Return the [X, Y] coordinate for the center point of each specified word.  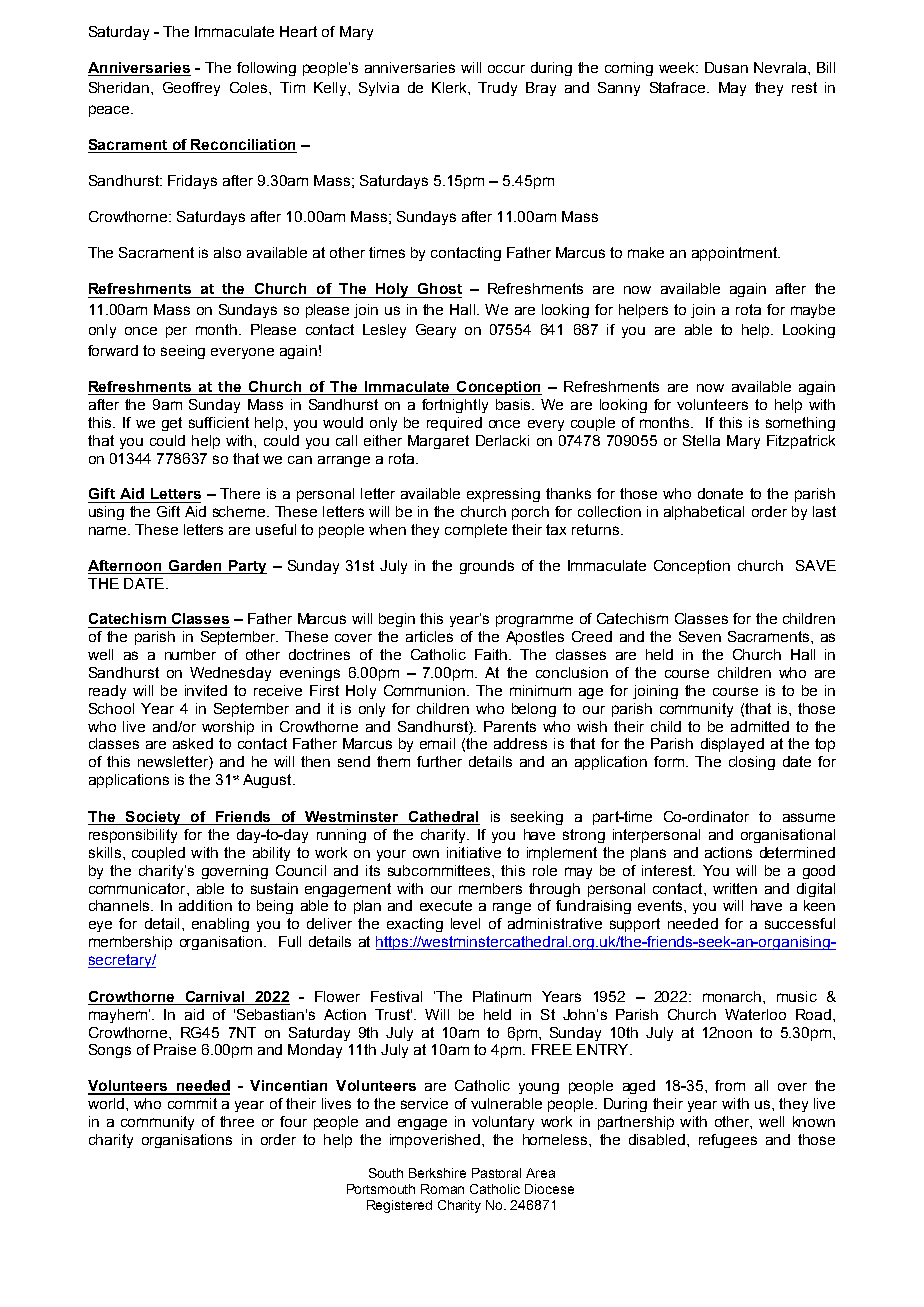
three [237, 1121]
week [678, 67]
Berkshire [437, 1173]
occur [506, 69]
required [454, 424]
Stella [701, 440]
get [172, 424]
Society [153, 818]
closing [752, 763]
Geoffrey [191, 89]
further [439, 761]
